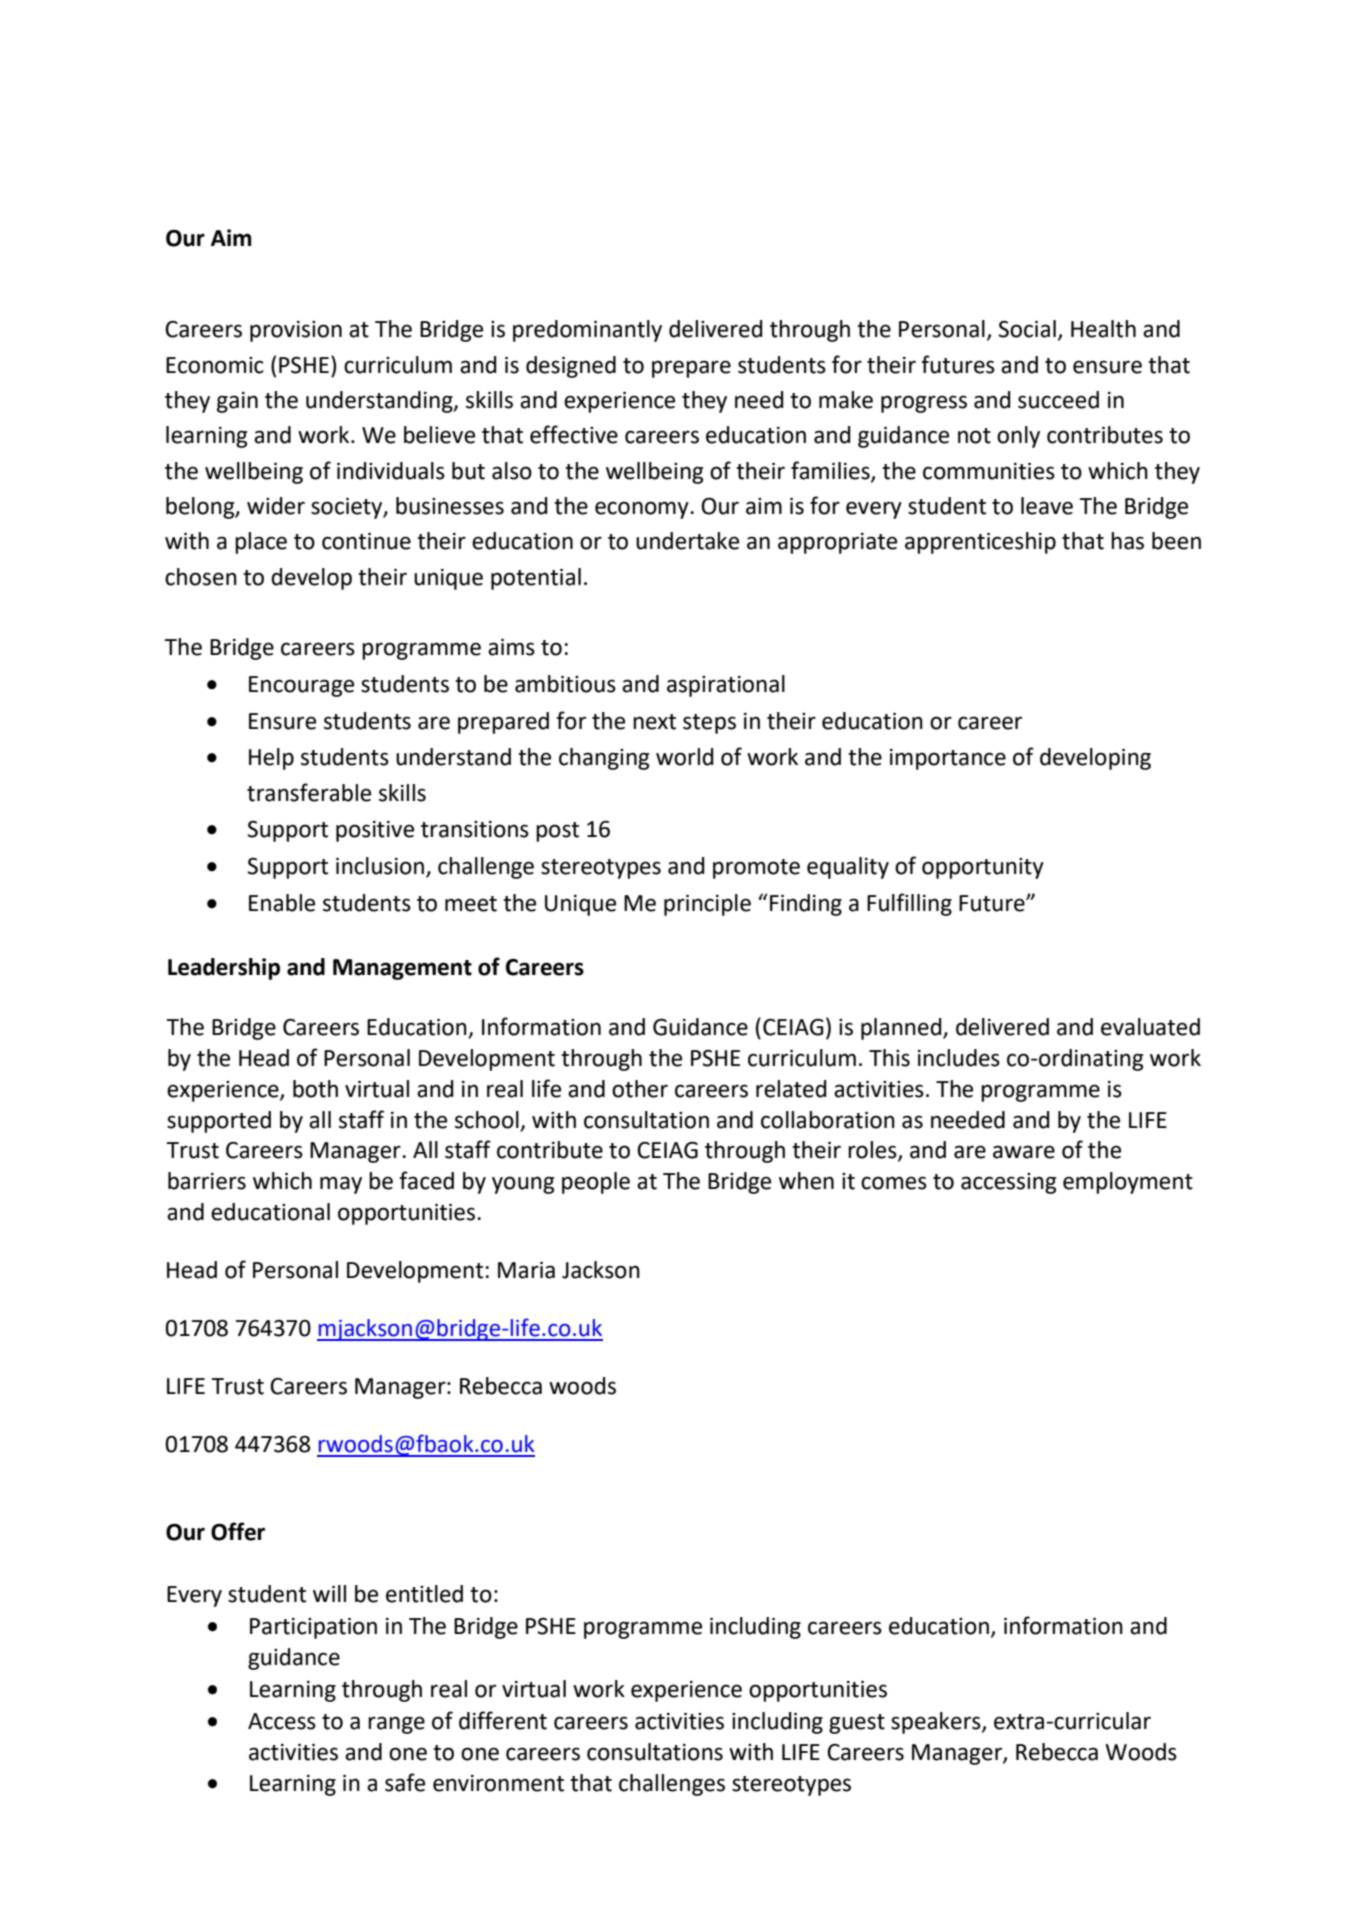  I want to click on speakers, so click(937, 1723).
